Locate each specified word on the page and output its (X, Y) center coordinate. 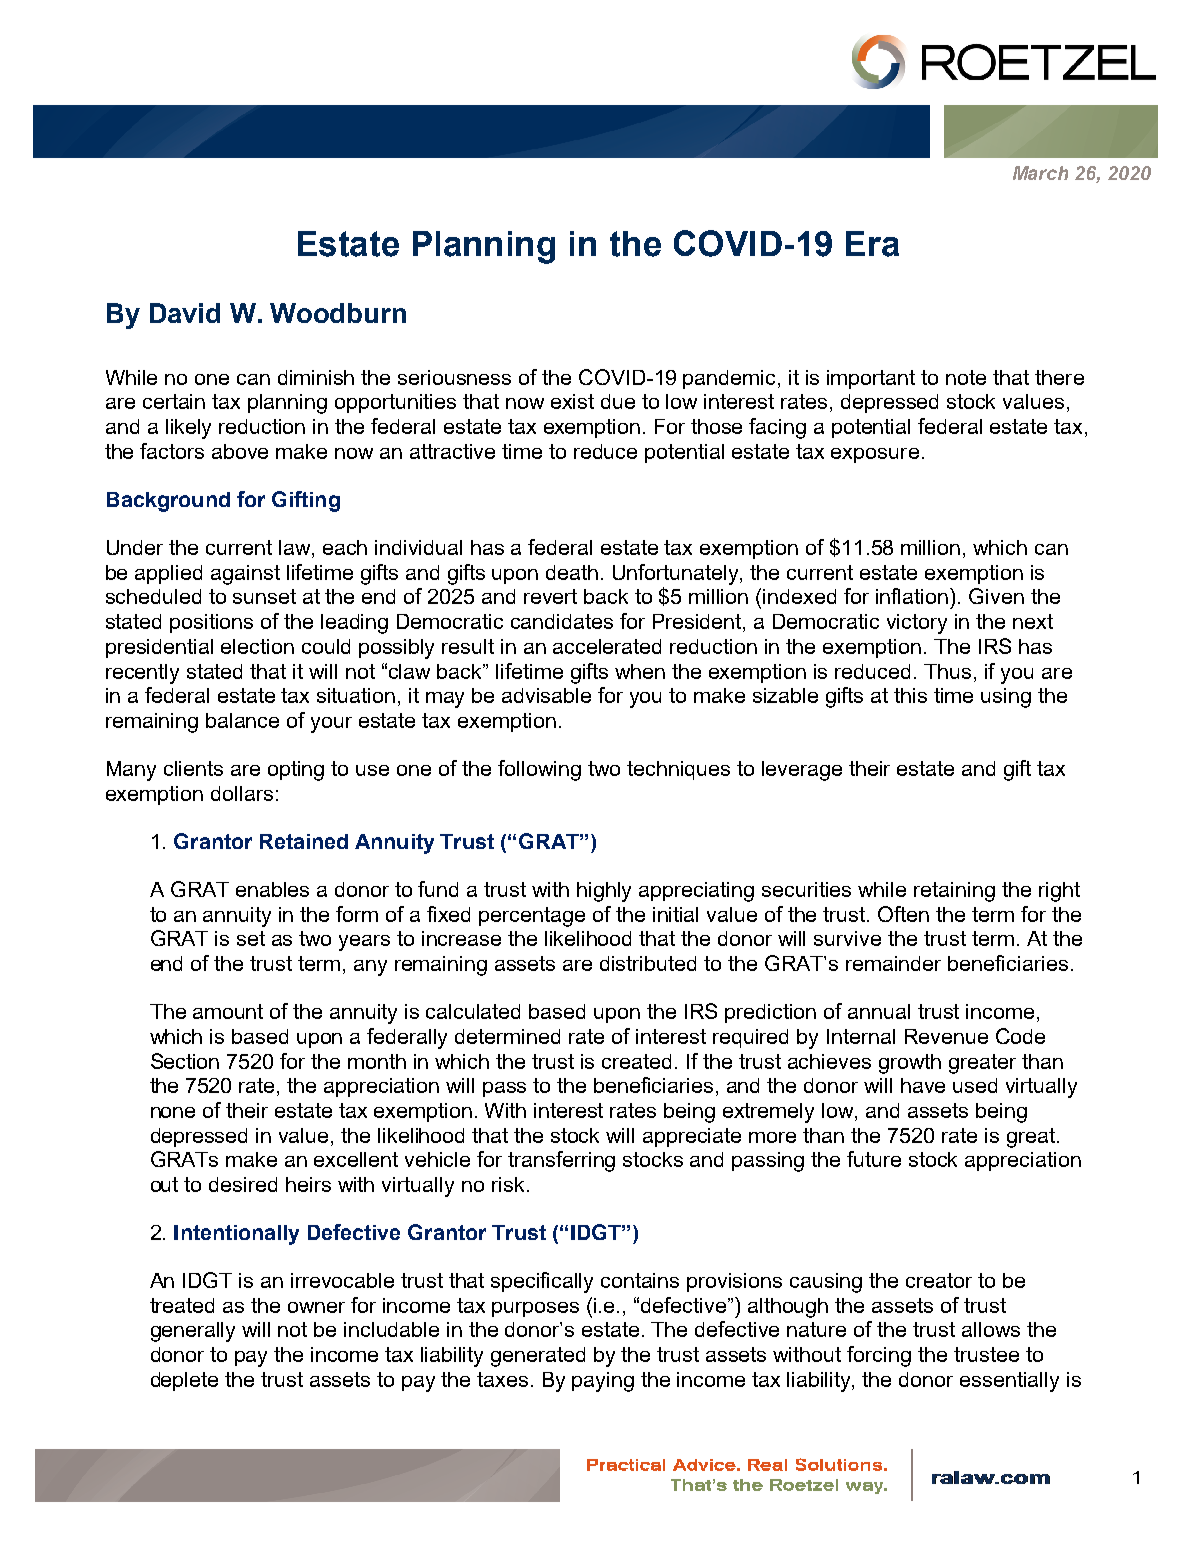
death (572, 572)
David (185, 313)
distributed (648, 963)
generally (193, 1332)
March (1040, 173)
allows (991, 1329)
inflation (913, 596)
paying (603, 1382)
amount (228, 1011)
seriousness (454, 377)
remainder (893, 963)
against (245, 575)
